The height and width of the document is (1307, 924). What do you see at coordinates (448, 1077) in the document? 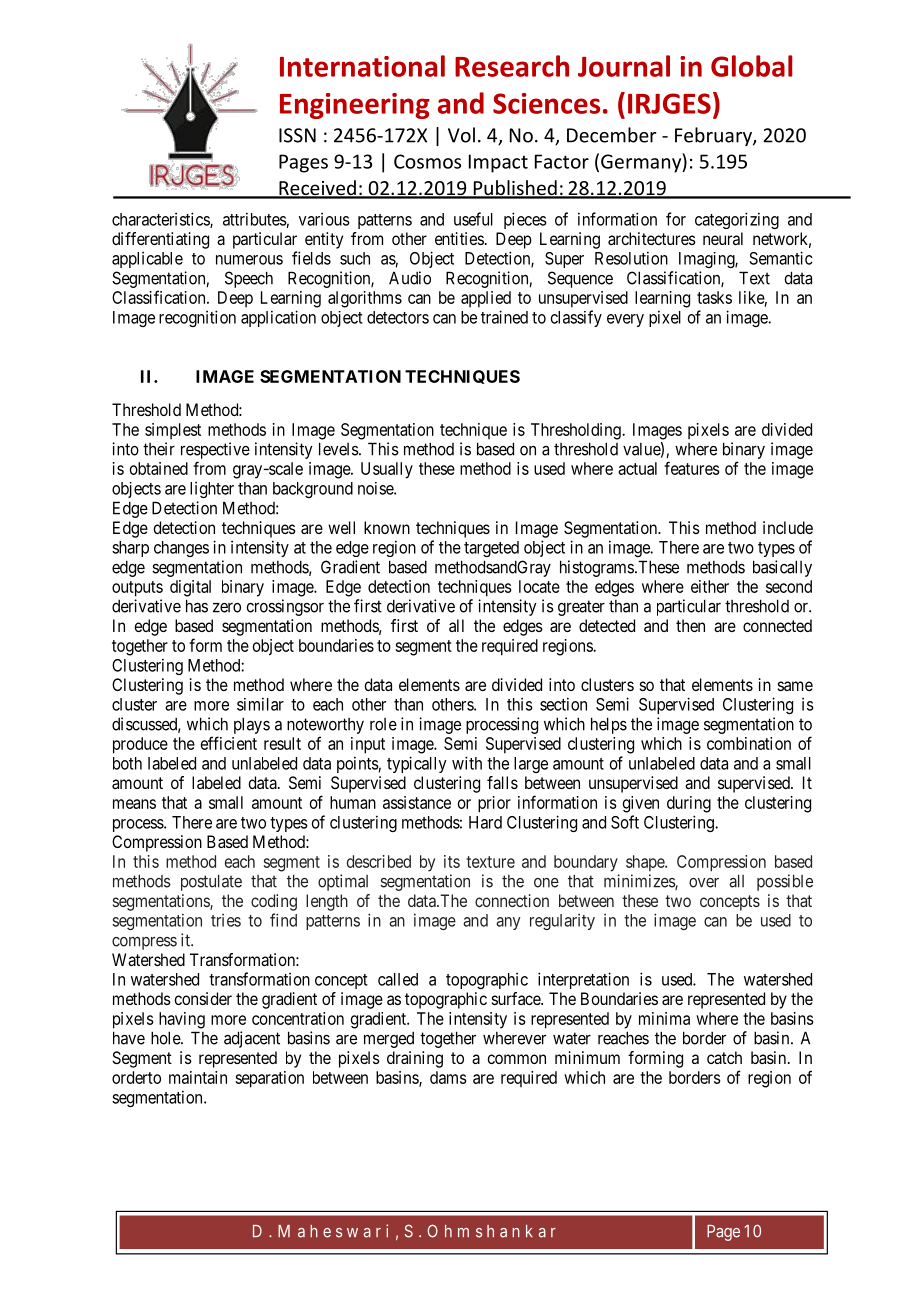
I see `dams` at bounding box center [448, 1077].
